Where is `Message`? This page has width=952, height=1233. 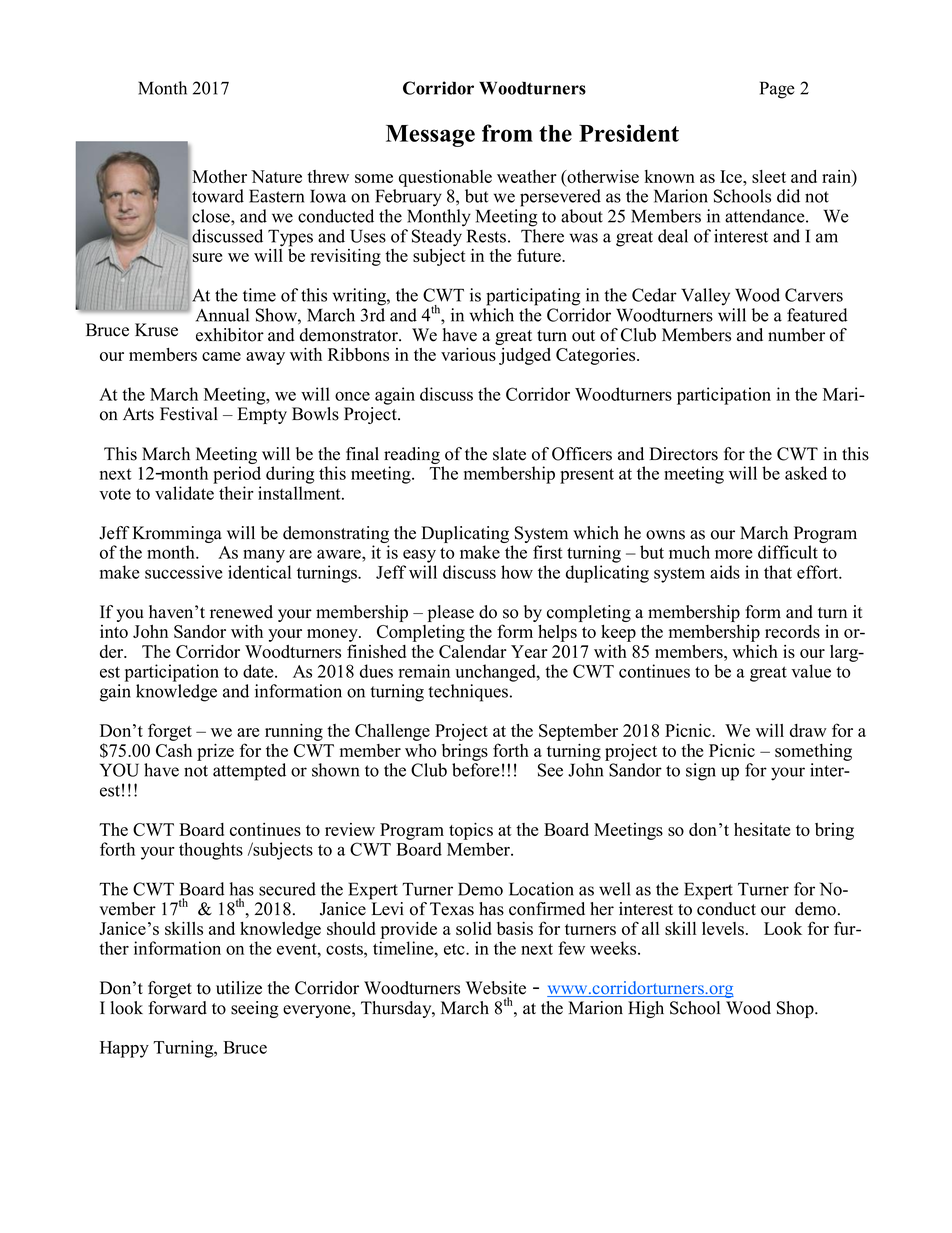
Message is located at coordinates (430, 136).
